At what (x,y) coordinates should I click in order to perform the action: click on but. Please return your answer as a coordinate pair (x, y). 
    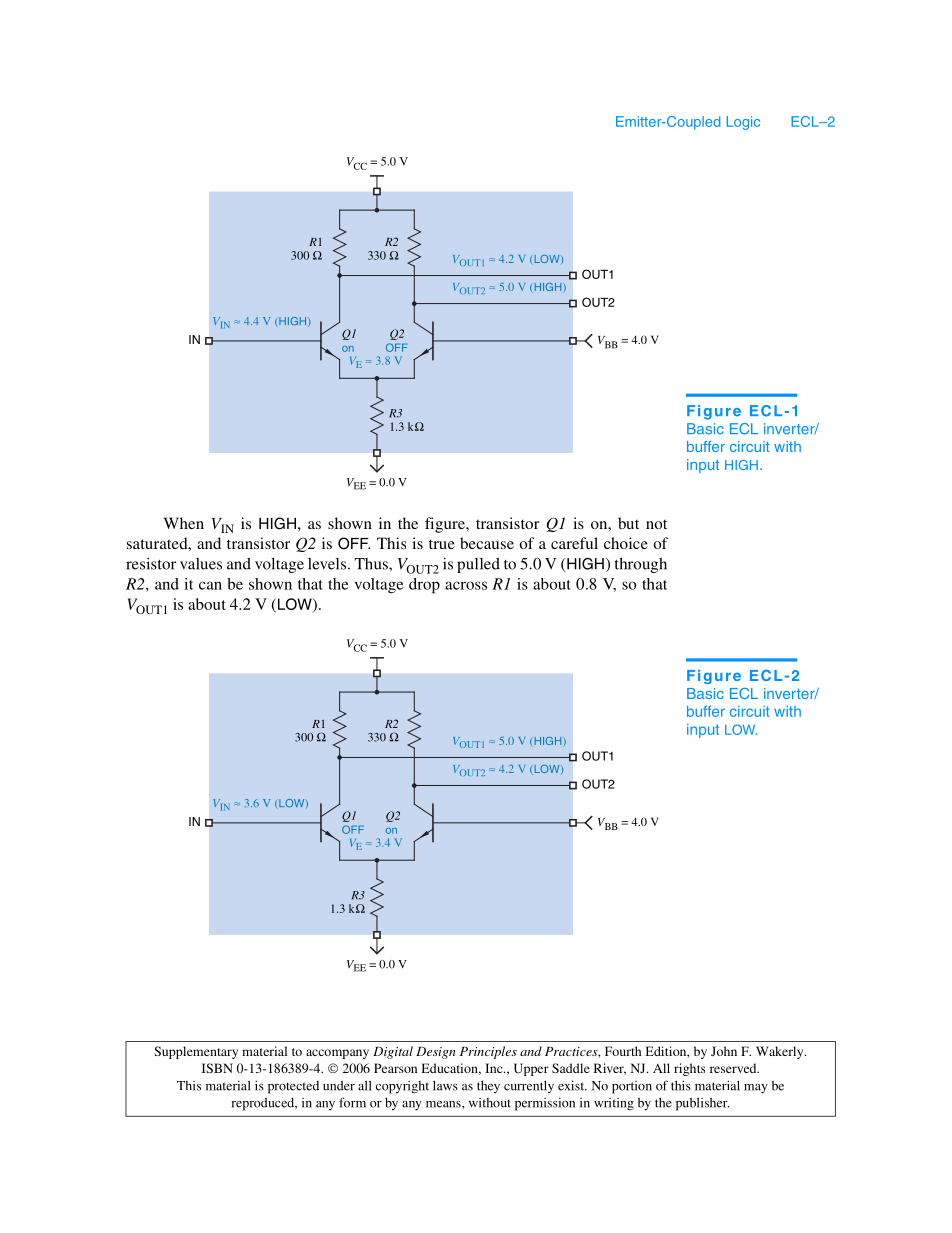
    Looking at the image, I should click on (628, 523).
